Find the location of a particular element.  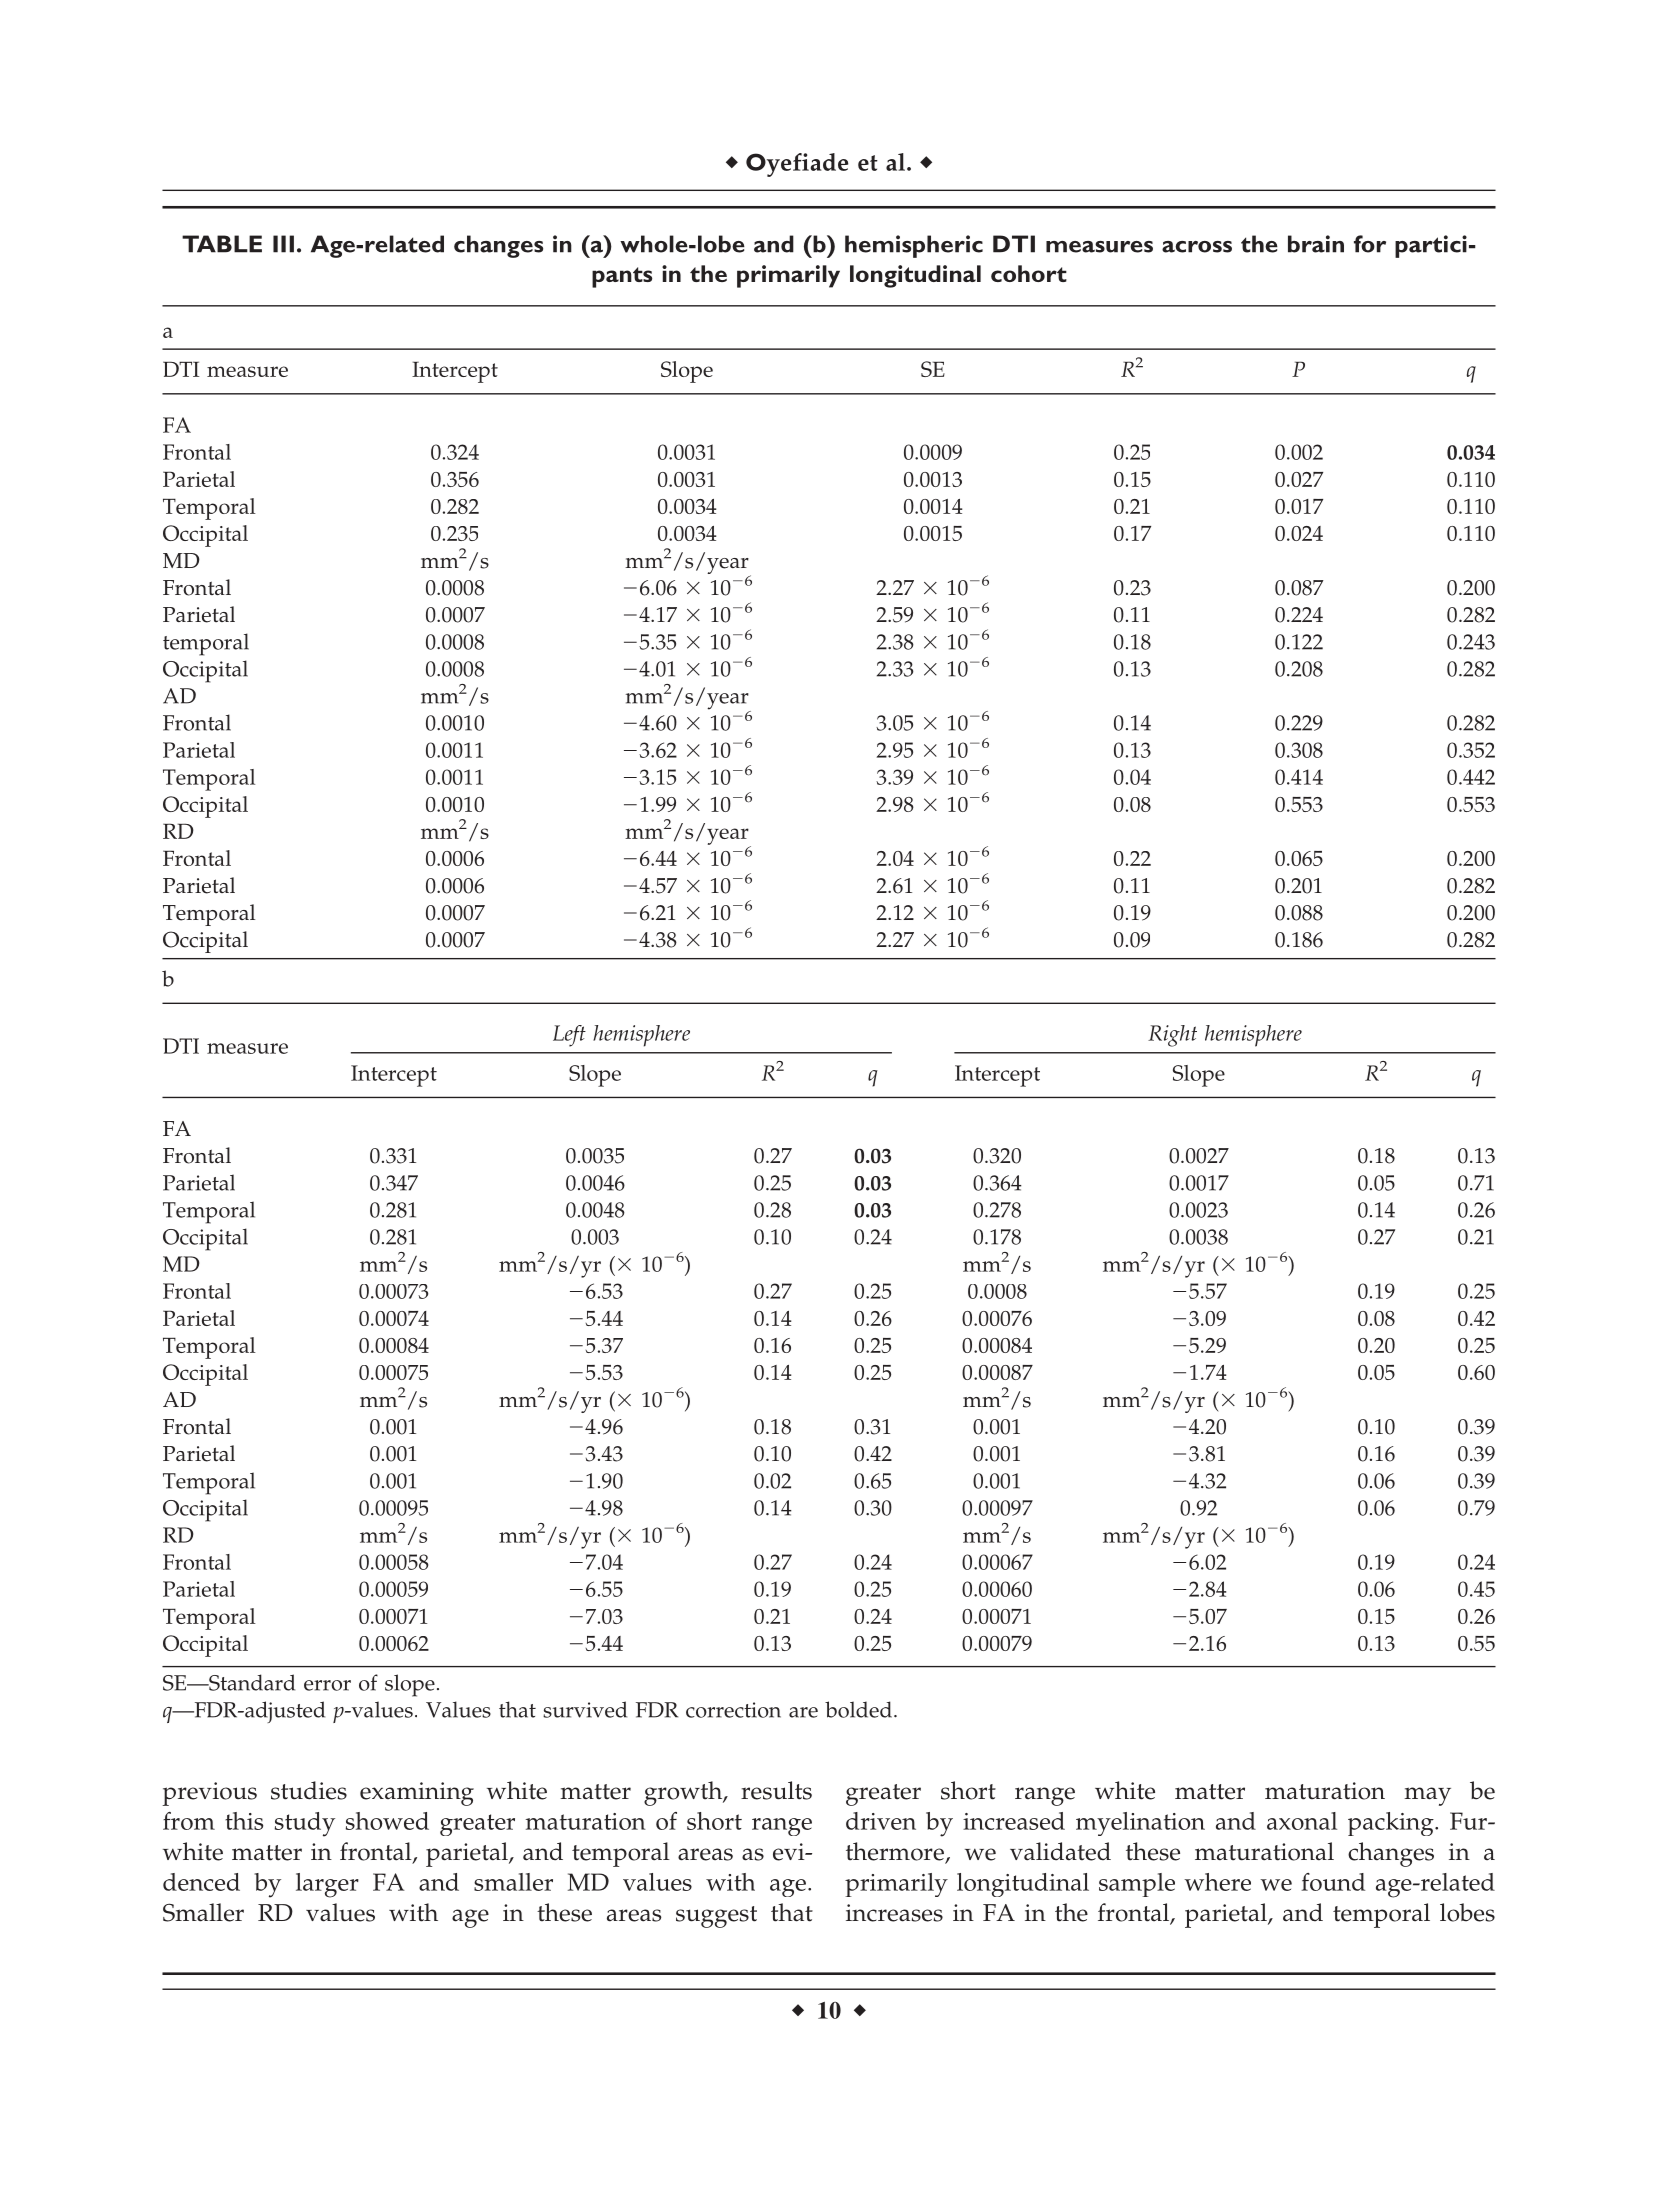

may is located at coordinates (1427, 1796).
